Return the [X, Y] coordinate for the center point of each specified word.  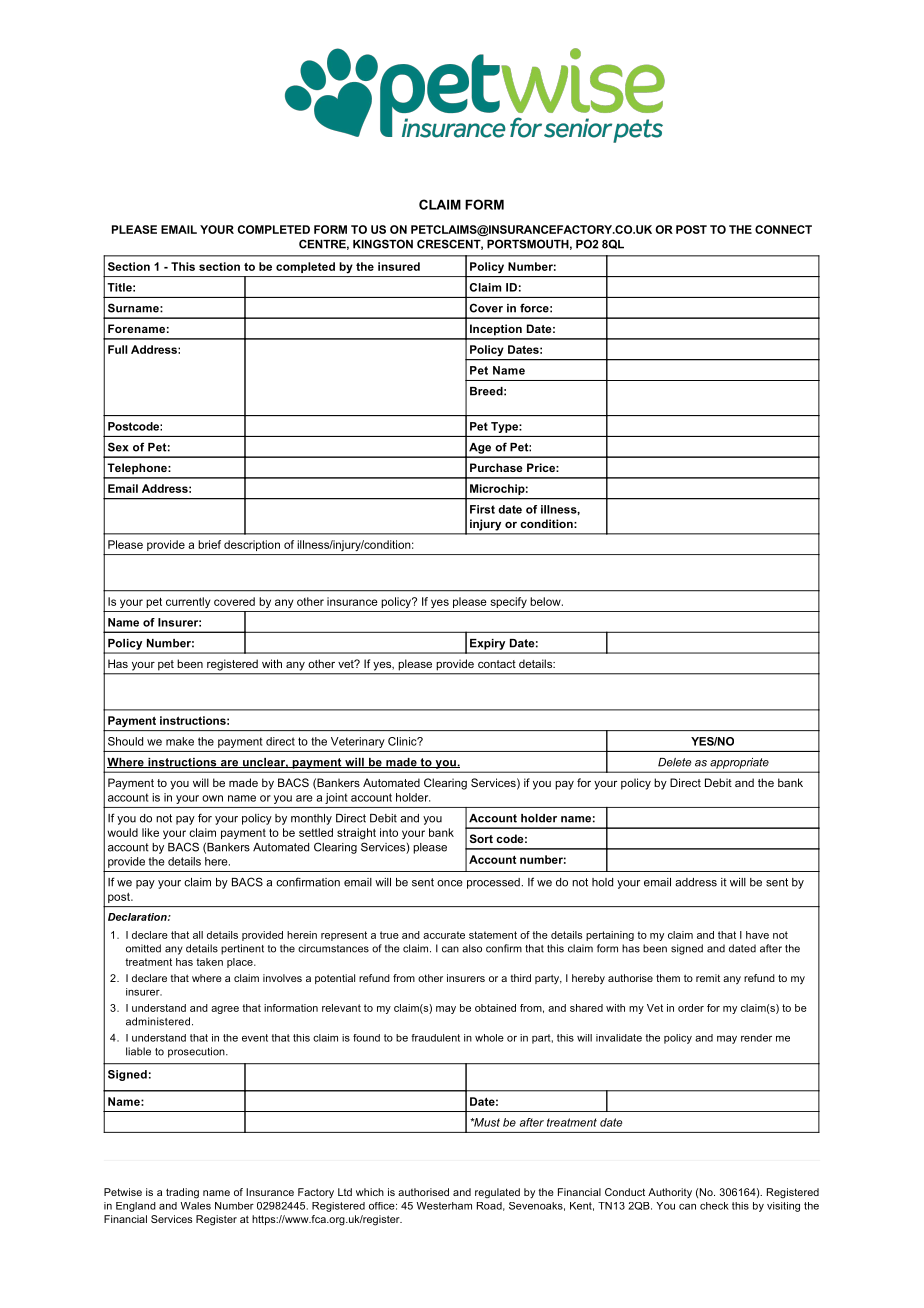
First [482, 509]
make [180, 741]
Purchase [496, 467]
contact [497, 664]
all [198, 935]
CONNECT [783, 229]
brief [209, 544]
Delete [675, 762]
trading [182, 1193]
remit [708, 978]
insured [399, 266]
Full [118, 349]
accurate [444, 935]
